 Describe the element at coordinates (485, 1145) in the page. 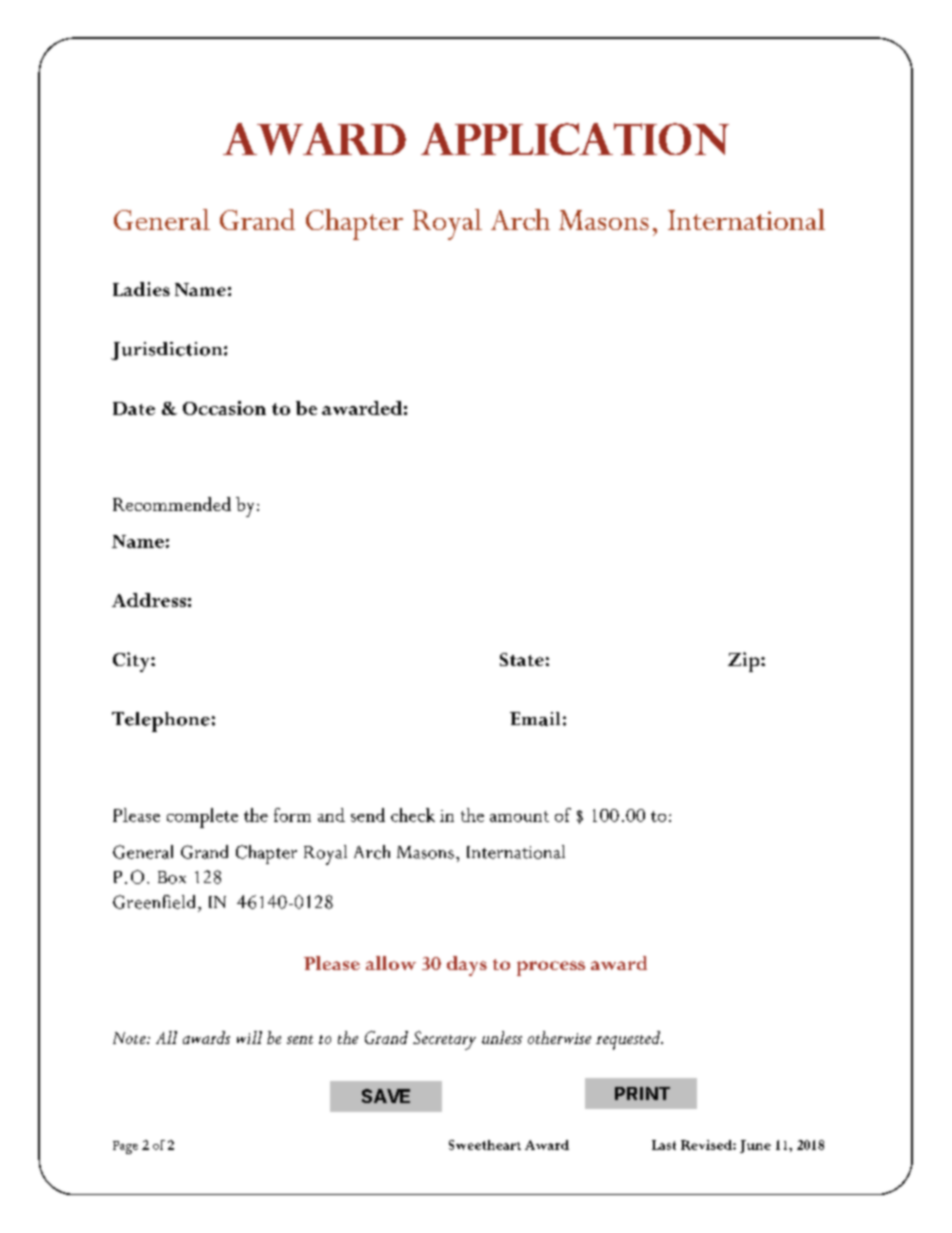

I see `Sweetheart` at that location.
